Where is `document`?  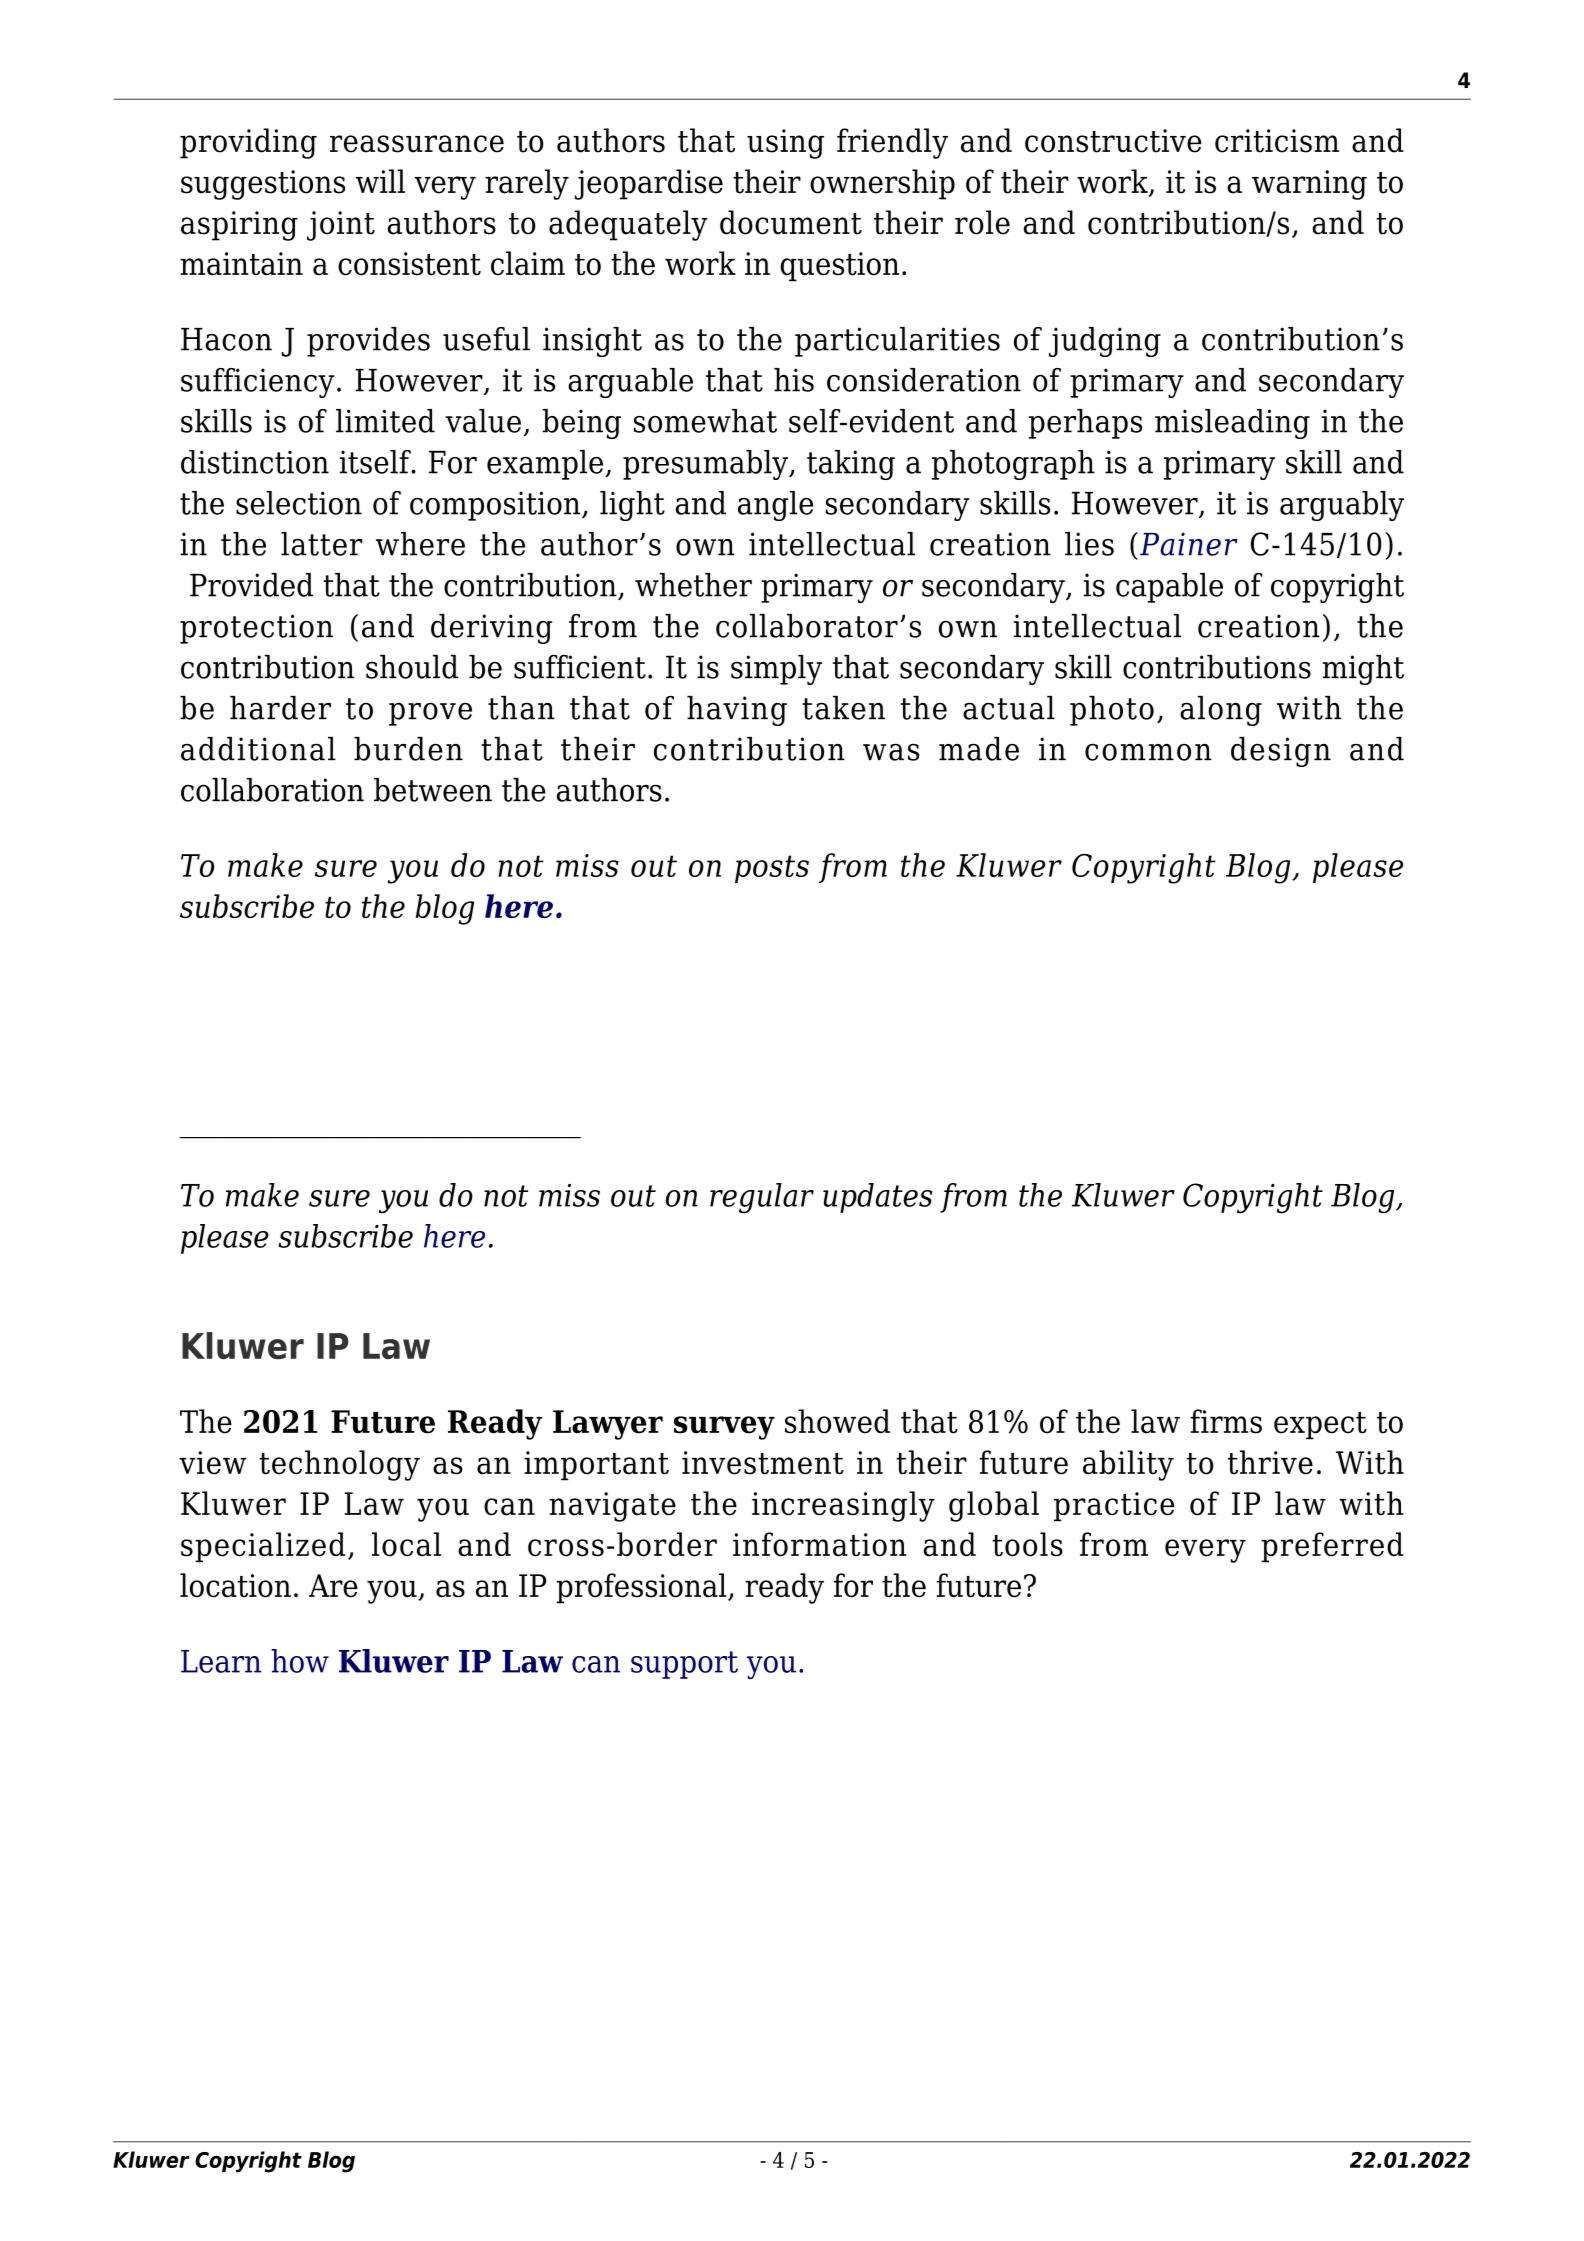 document is located at coordinates (791, 222).
